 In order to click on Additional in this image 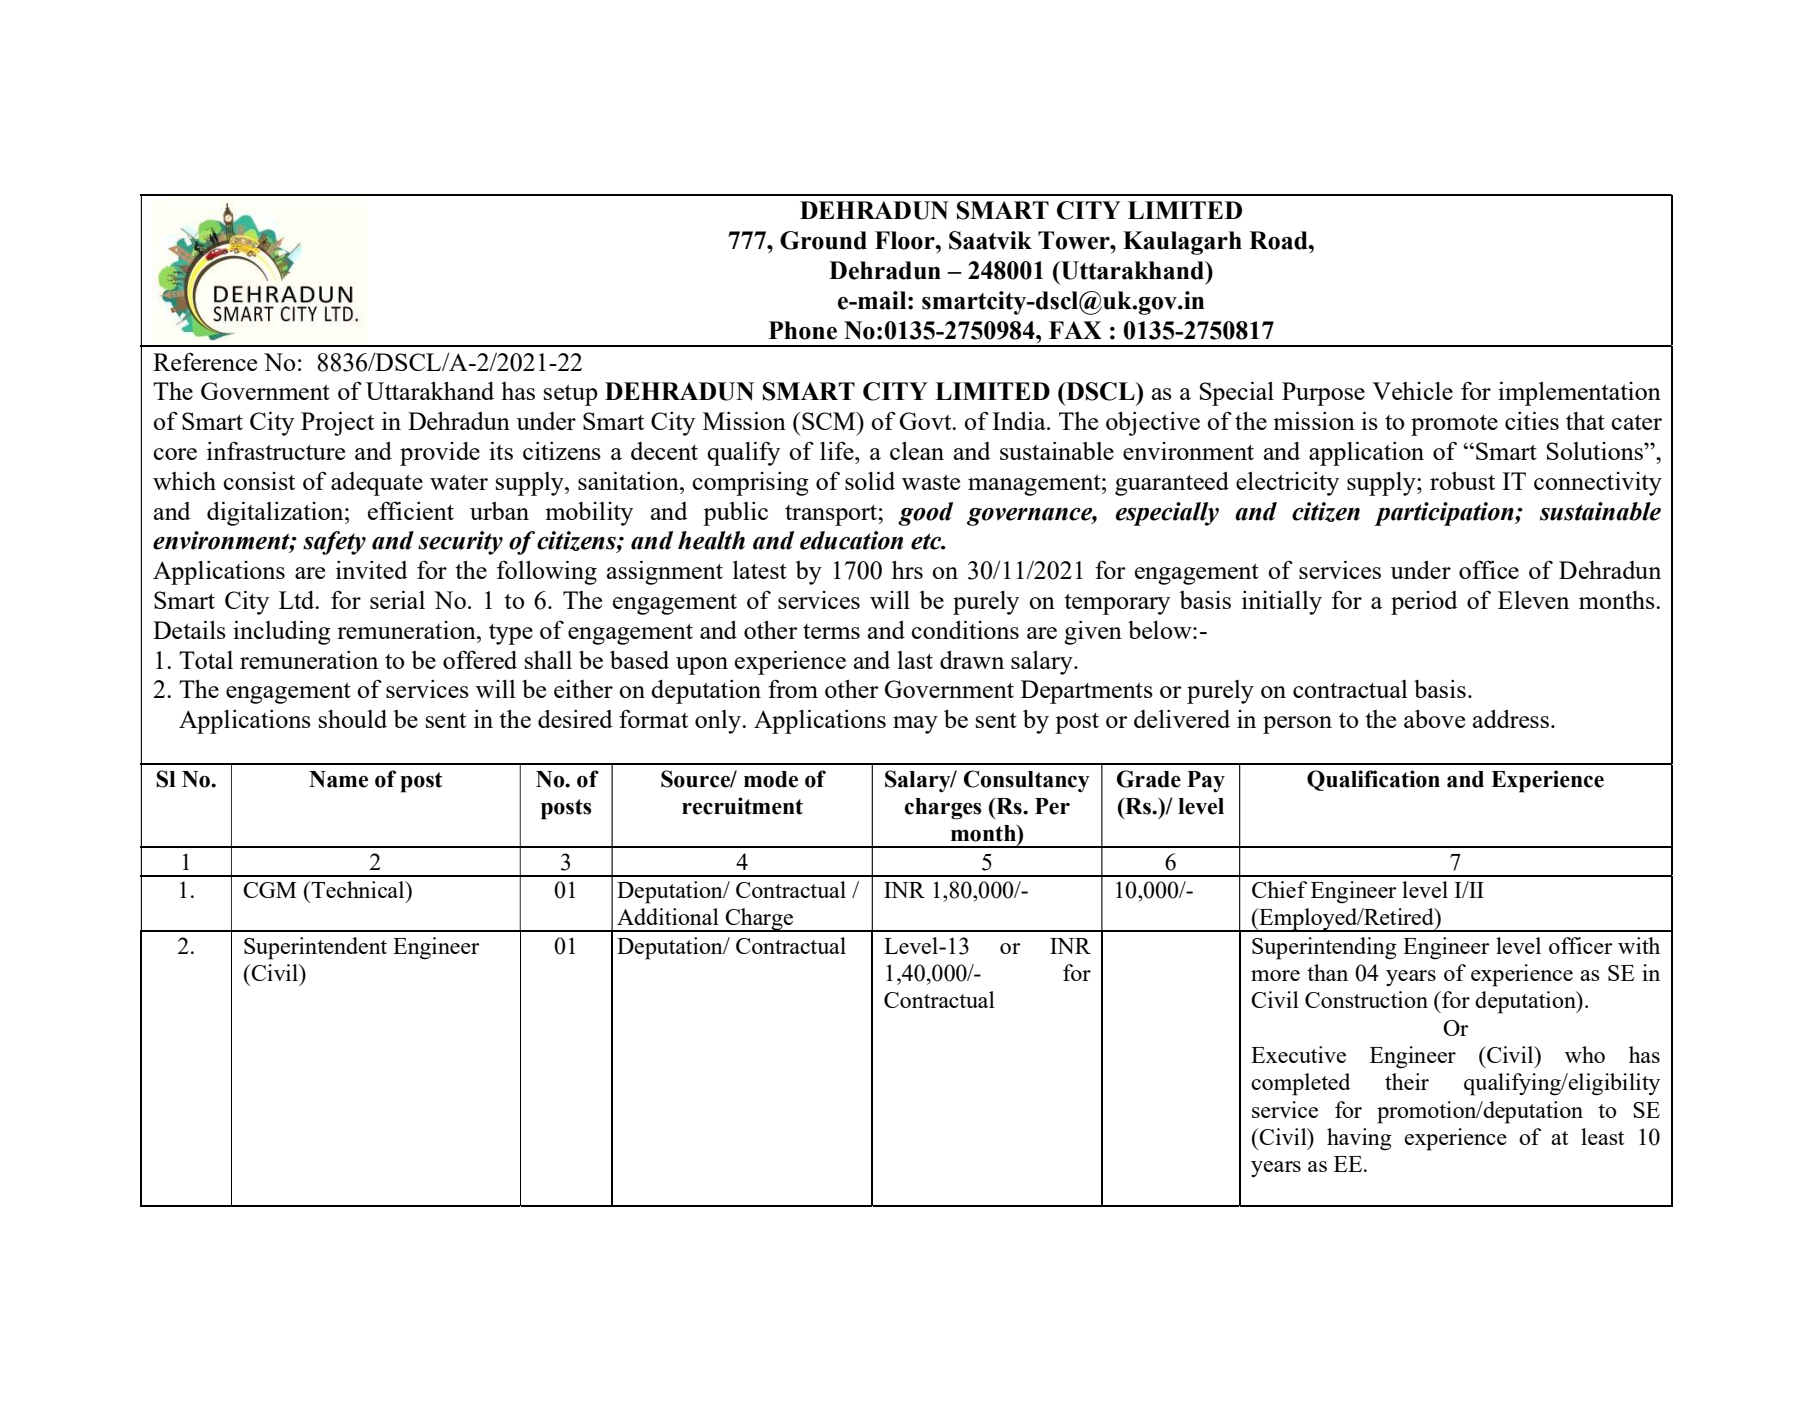, I will do `click(668, 916)`.
